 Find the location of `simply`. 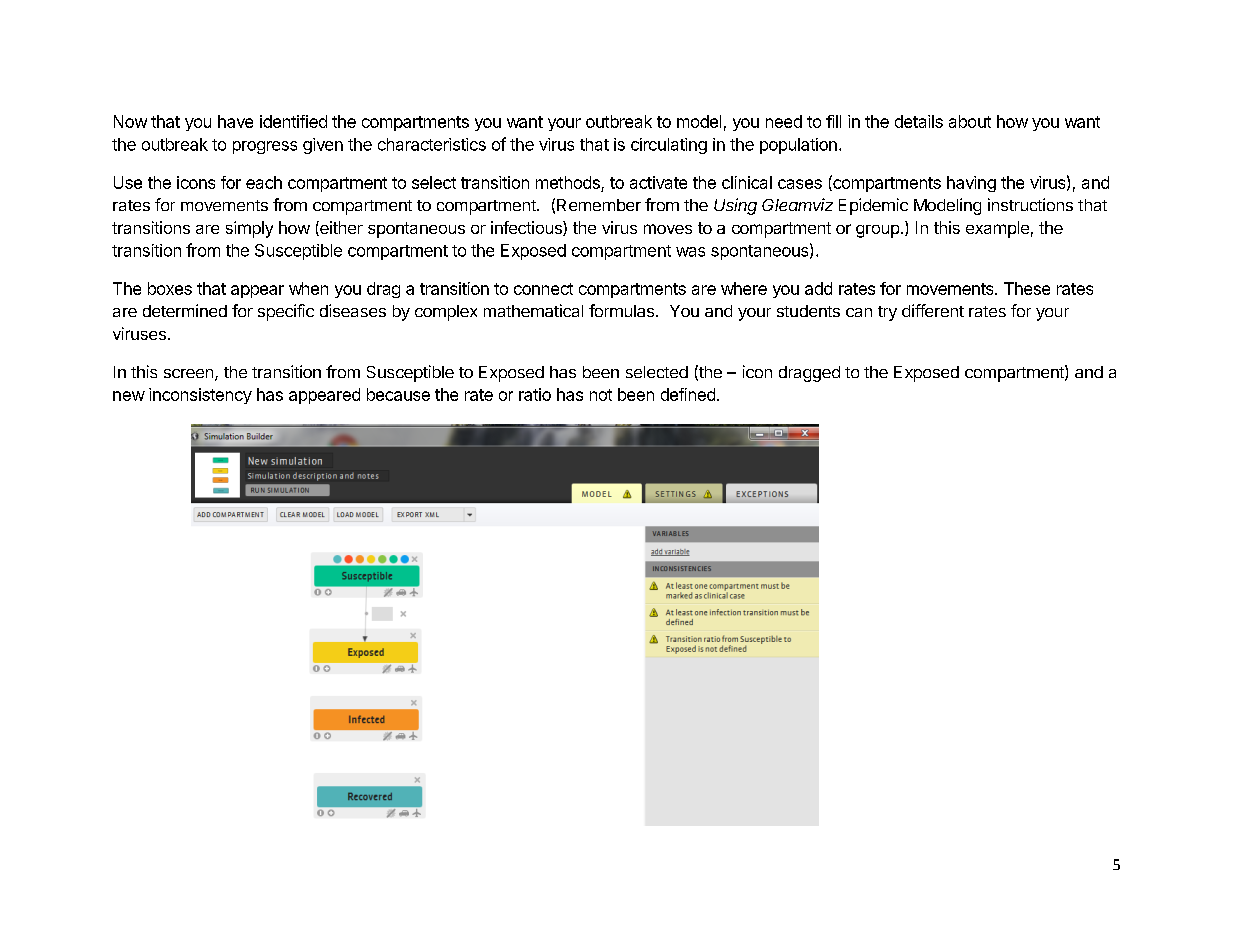

simply is located at coordinates (249, 229).
